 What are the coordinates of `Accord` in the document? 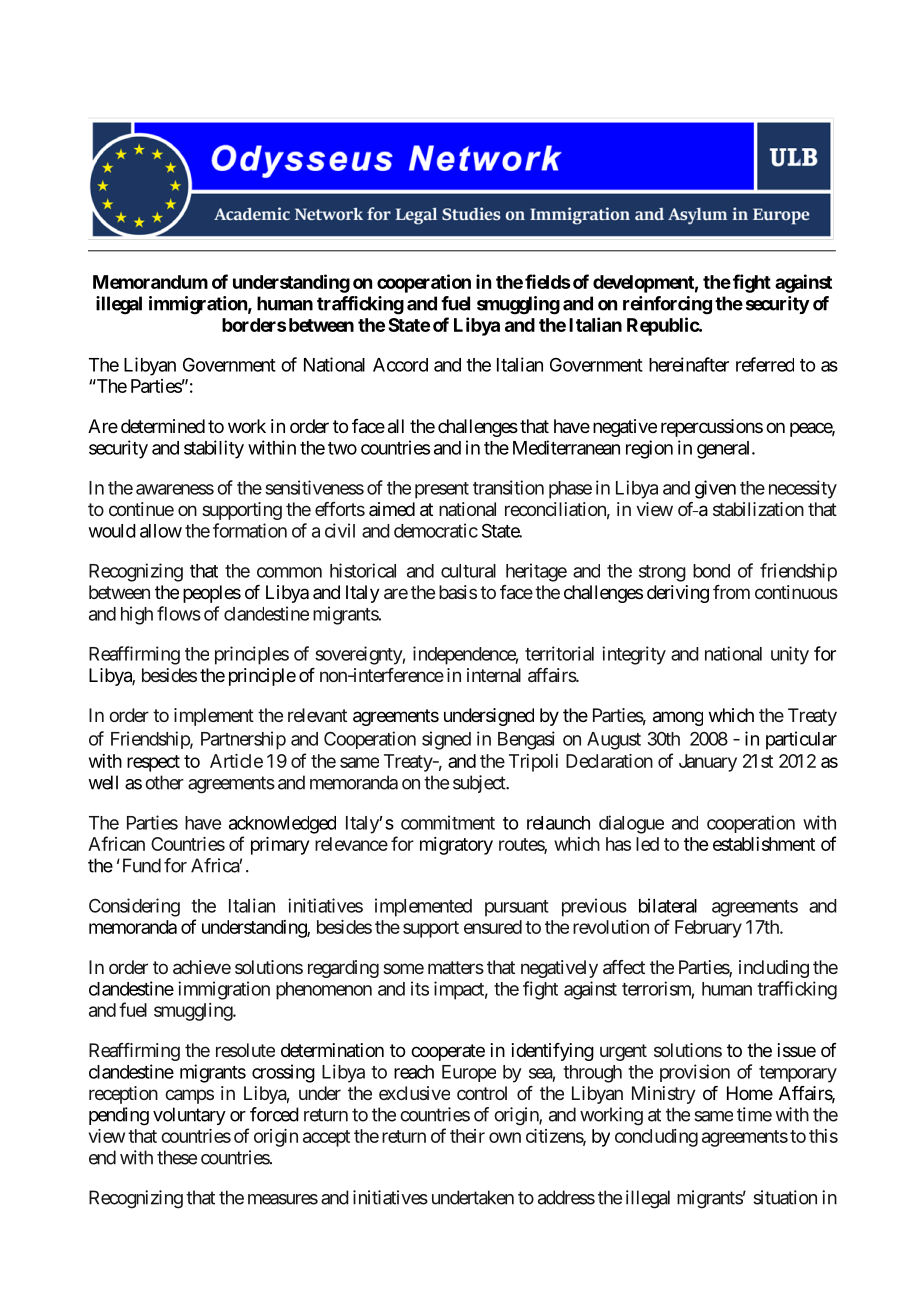 It's located at (400, 365).
